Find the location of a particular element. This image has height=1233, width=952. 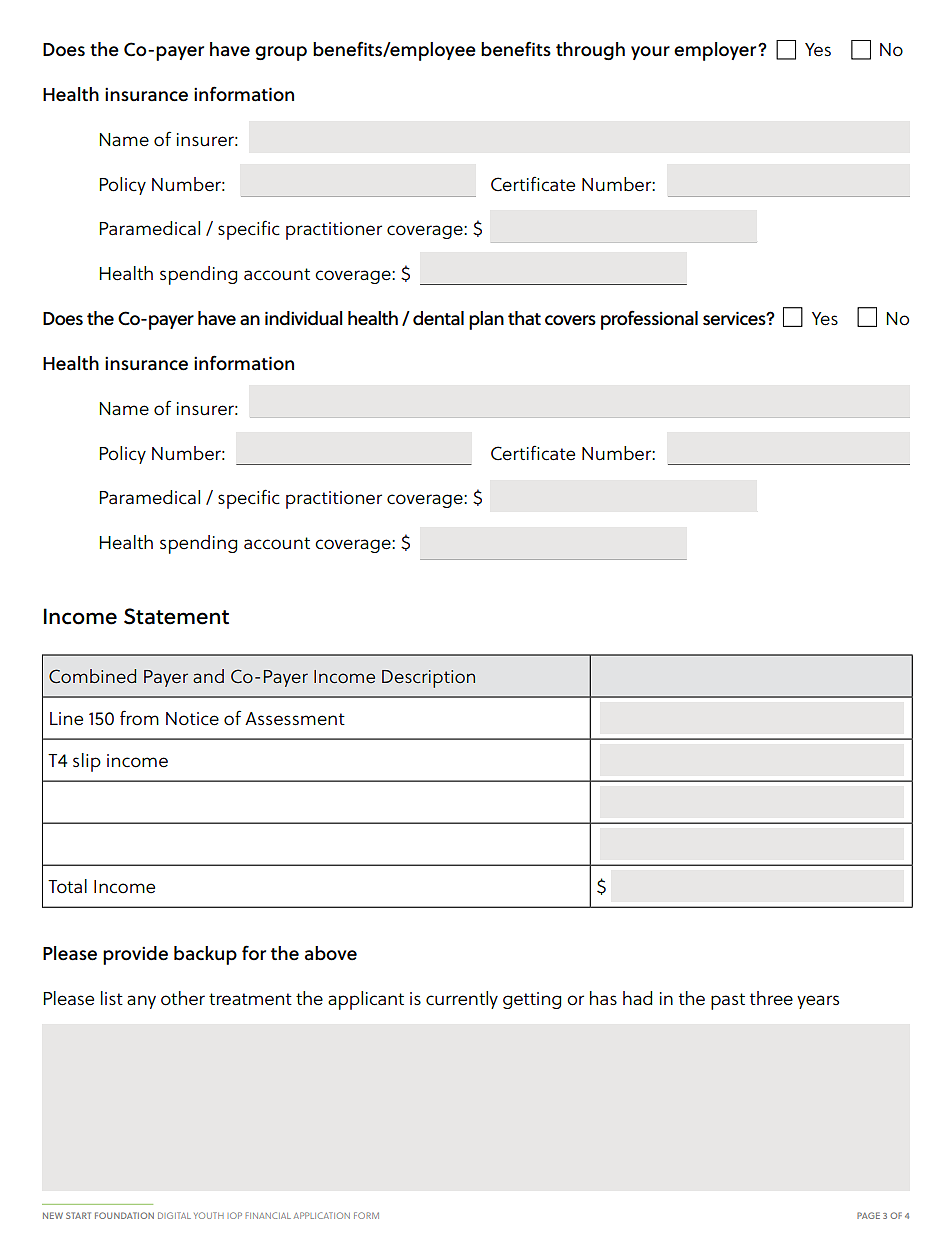

Description is located at coordinates (428, 679).
